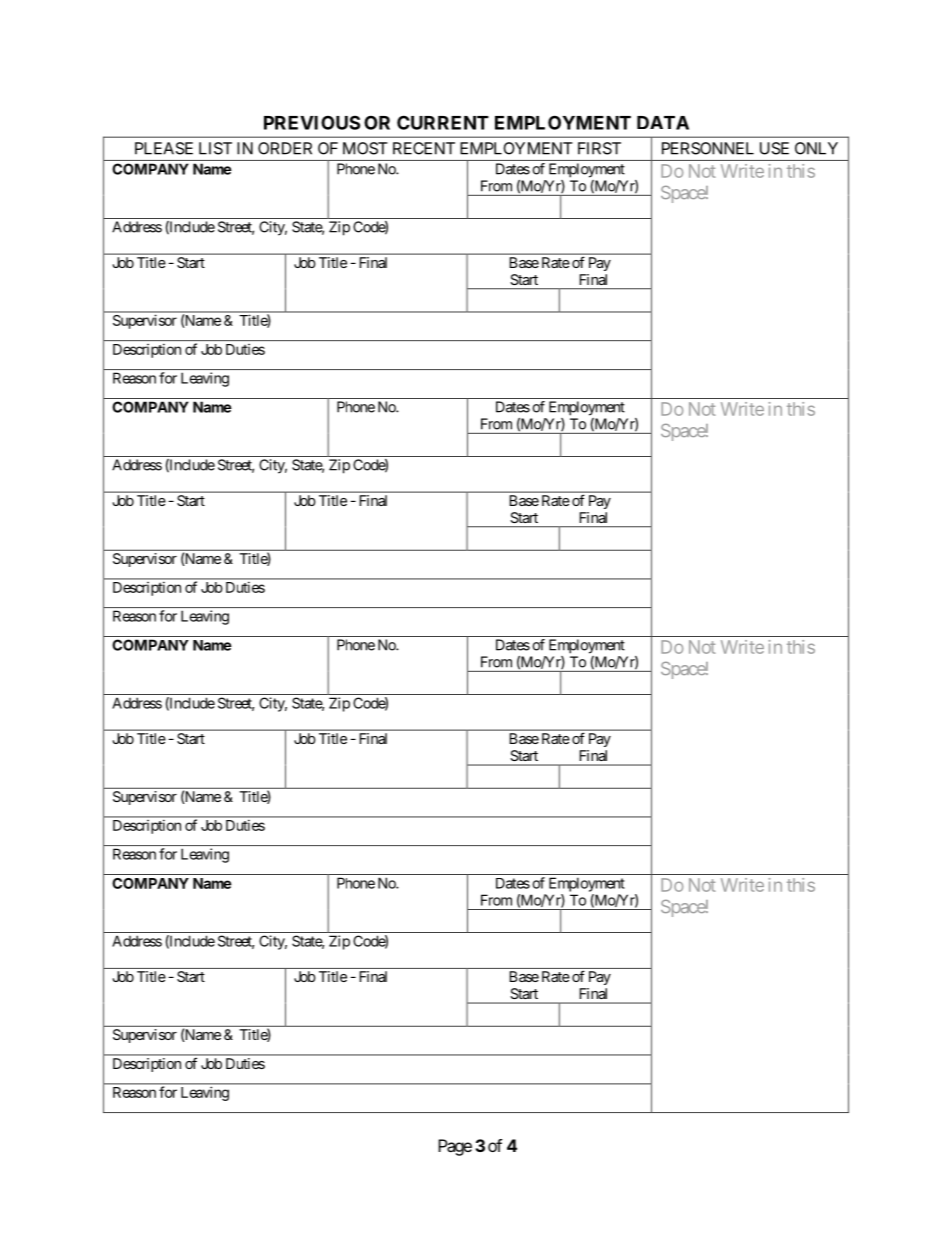  What do you see at coordinates (816, 148) in the image?
I see `ONLY` at bounding box center [816, 148].
